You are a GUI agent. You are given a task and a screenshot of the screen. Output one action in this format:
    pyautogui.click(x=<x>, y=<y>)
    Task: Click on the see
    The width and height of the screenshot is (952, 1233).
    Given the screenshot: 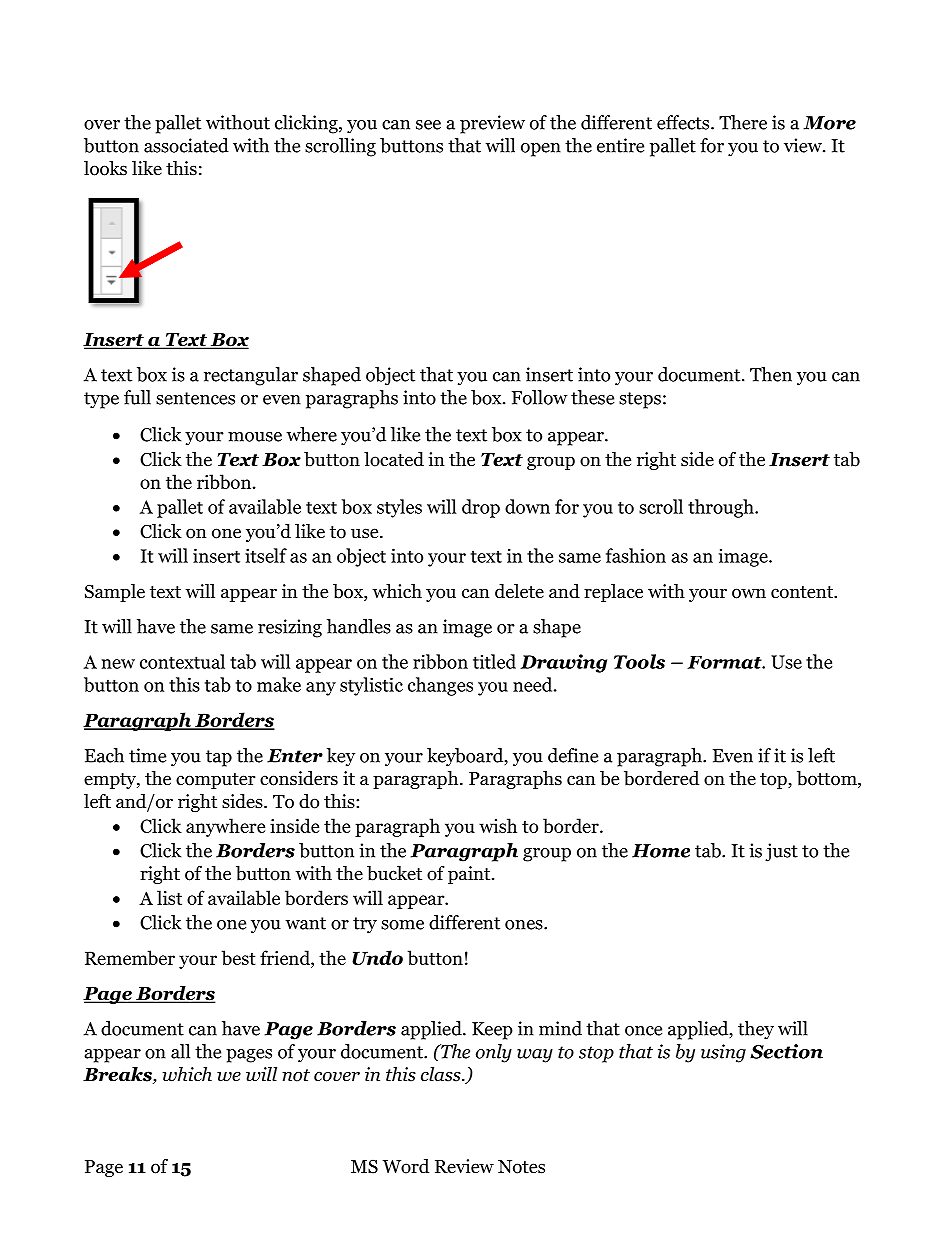 What is the action you would take?
    pyautogui.click(x=428, y=125)
